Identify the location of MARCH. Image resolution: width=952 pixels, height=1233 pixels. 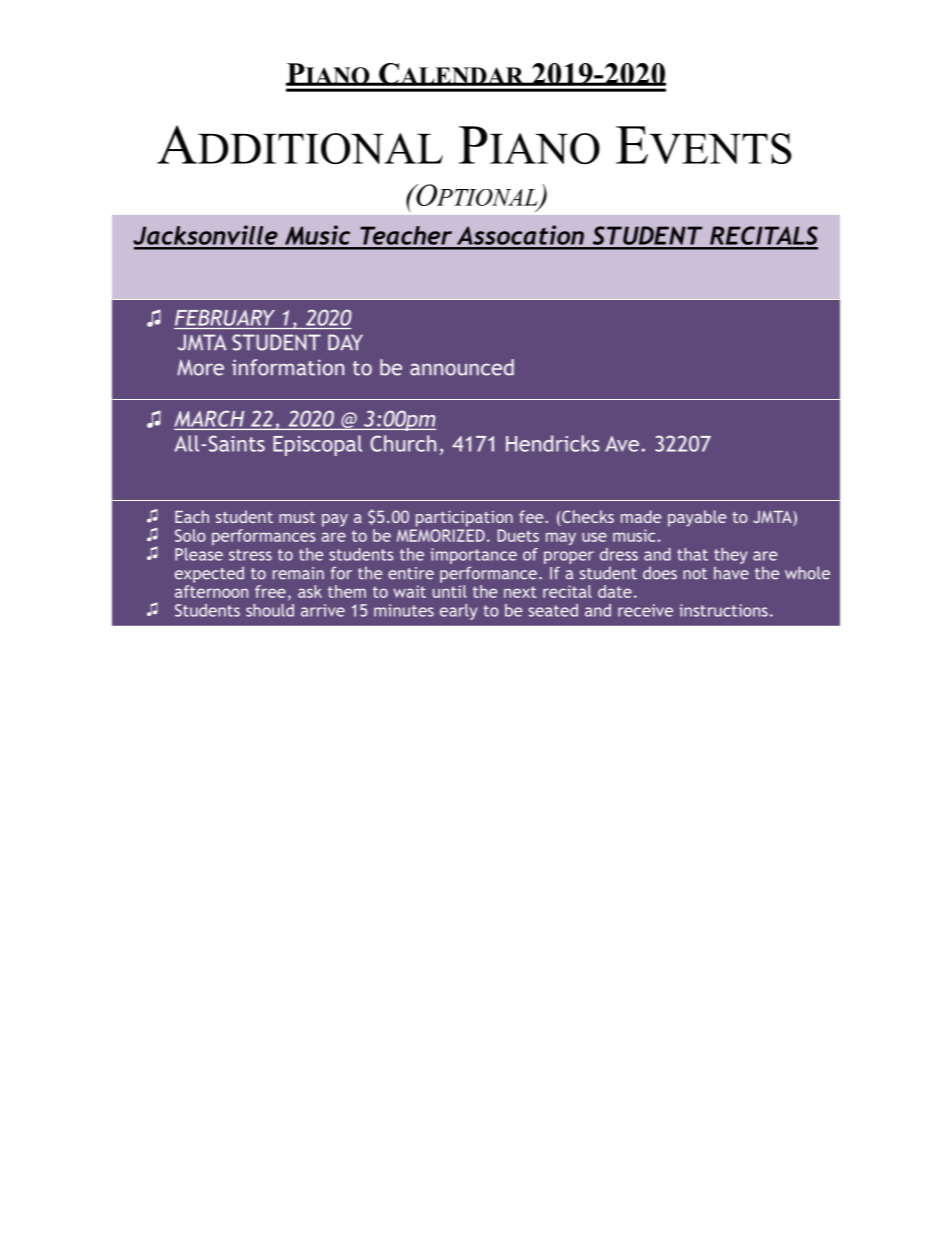
(209, 418).
